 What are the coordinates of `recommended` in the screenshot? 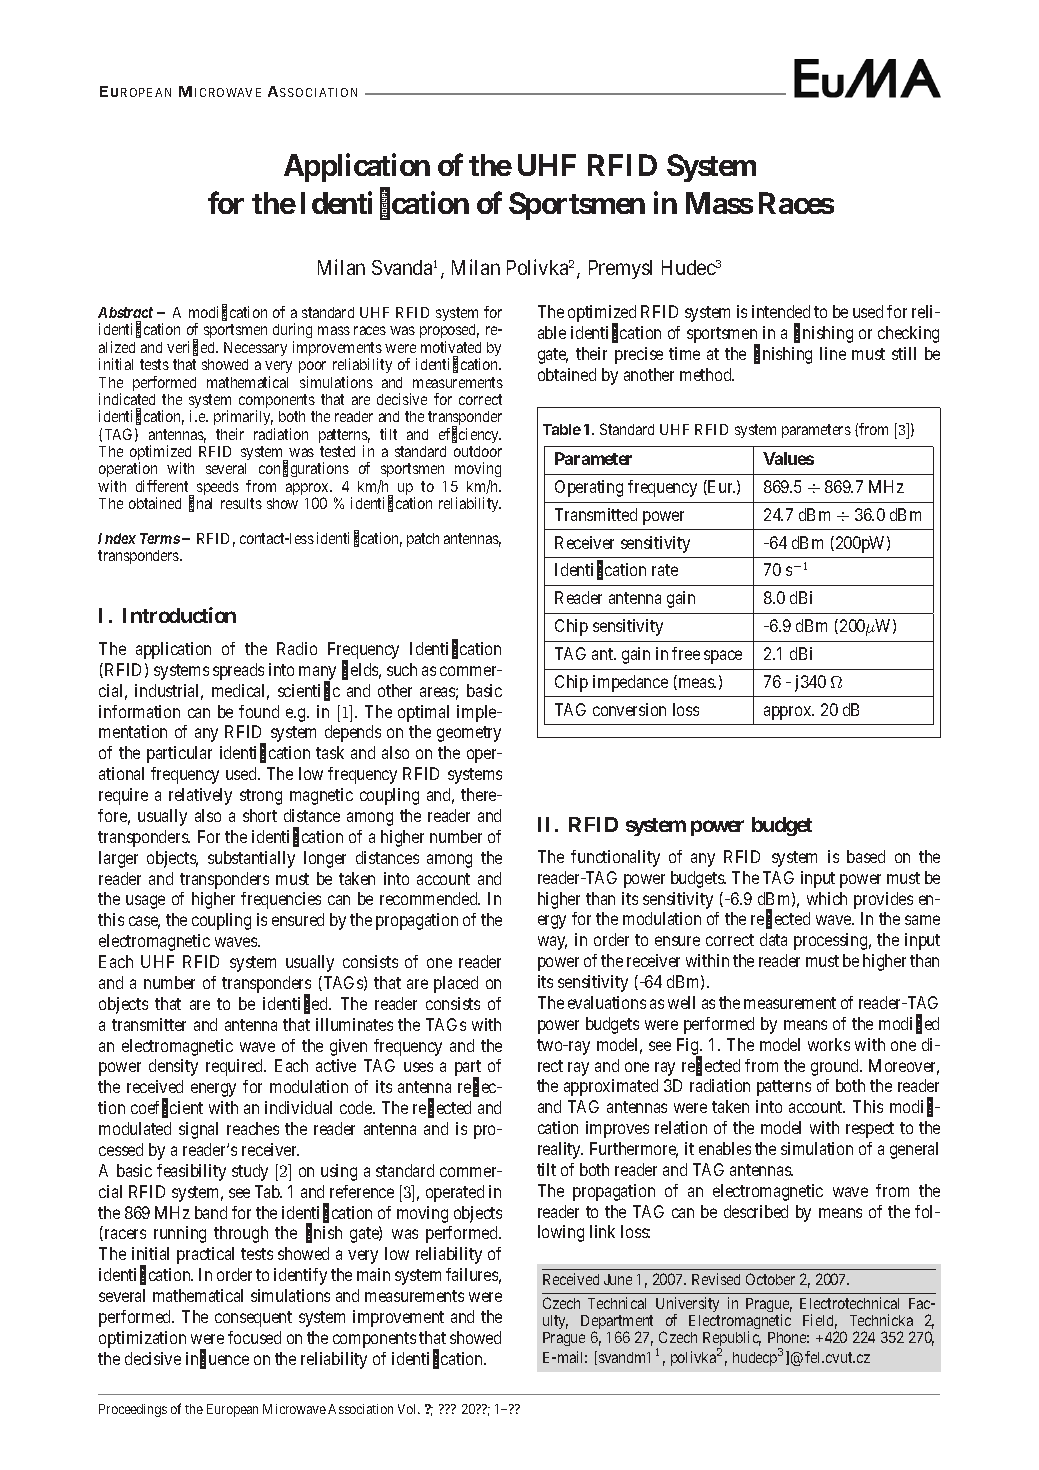 It's located at (430, 898).
